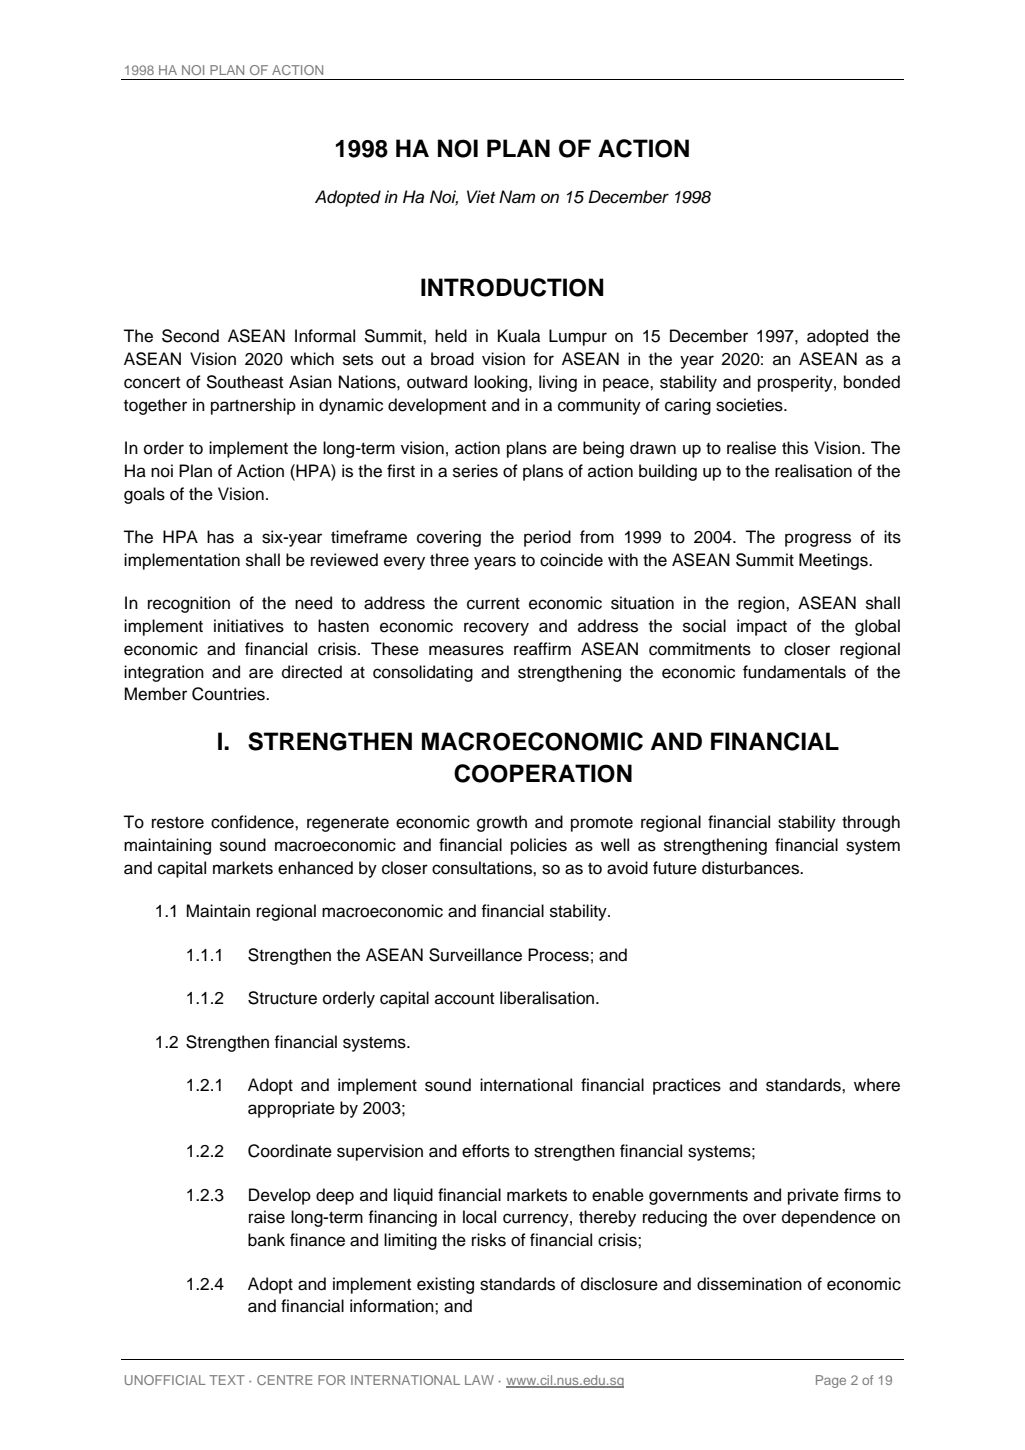 This image has width=1025, height=1450. What do you see at coordinates (502, 823) in the image?
I see `growth` at bounding box center [502, 823].
